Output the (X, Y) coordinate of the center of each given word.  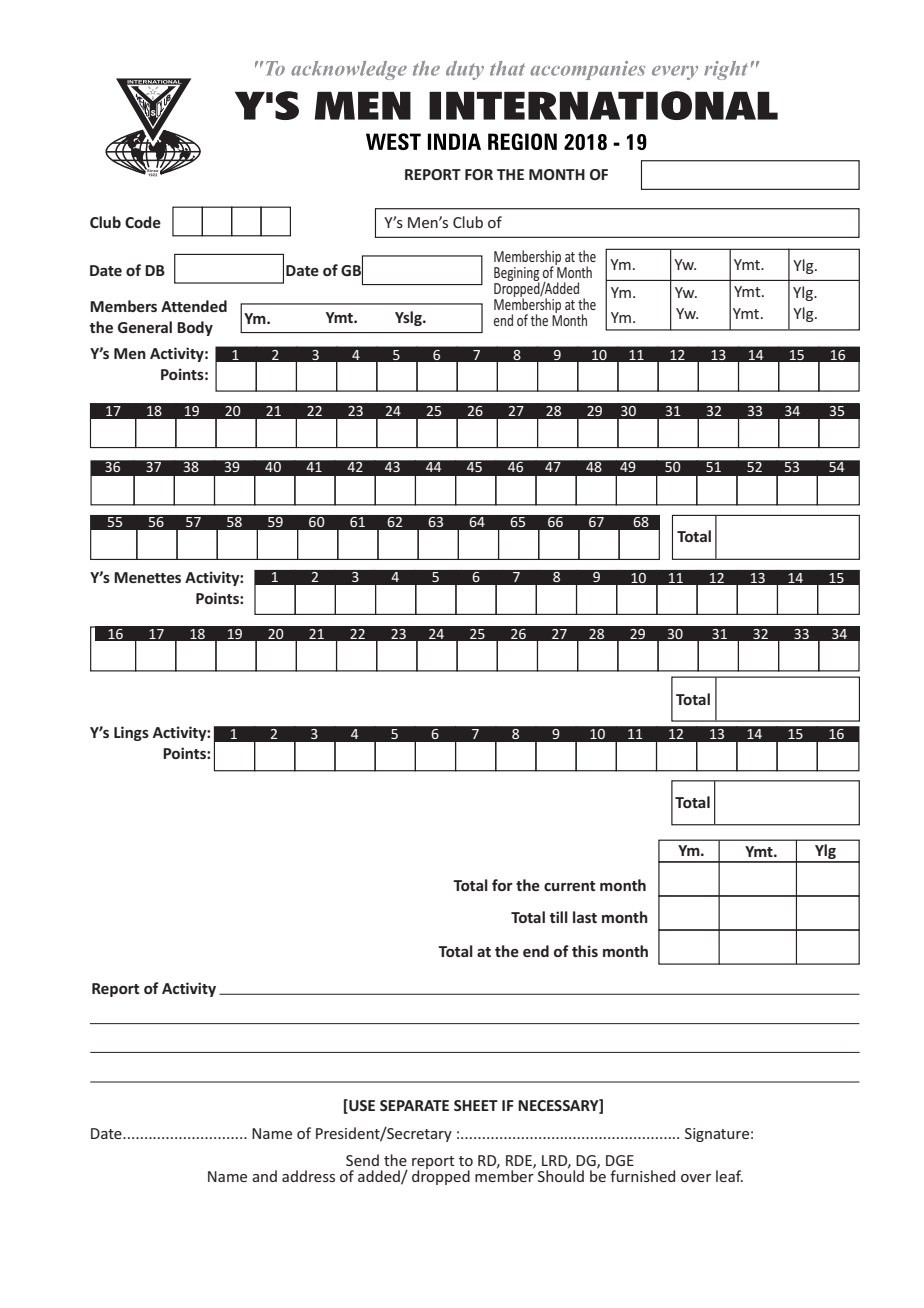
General (145, 327)
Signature (717, 1135)
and (264, 1176)
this (585, 951)
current (569, 886)
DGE (620, 1160)
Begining (517, 275)
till (558, 917)
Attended (194, 306)
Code (143, 222)
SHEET (476, 1105)
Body (195, 328)
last (585, 917)
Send (362, 1160)
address (308, 1176)
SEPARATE (414, 1105)
